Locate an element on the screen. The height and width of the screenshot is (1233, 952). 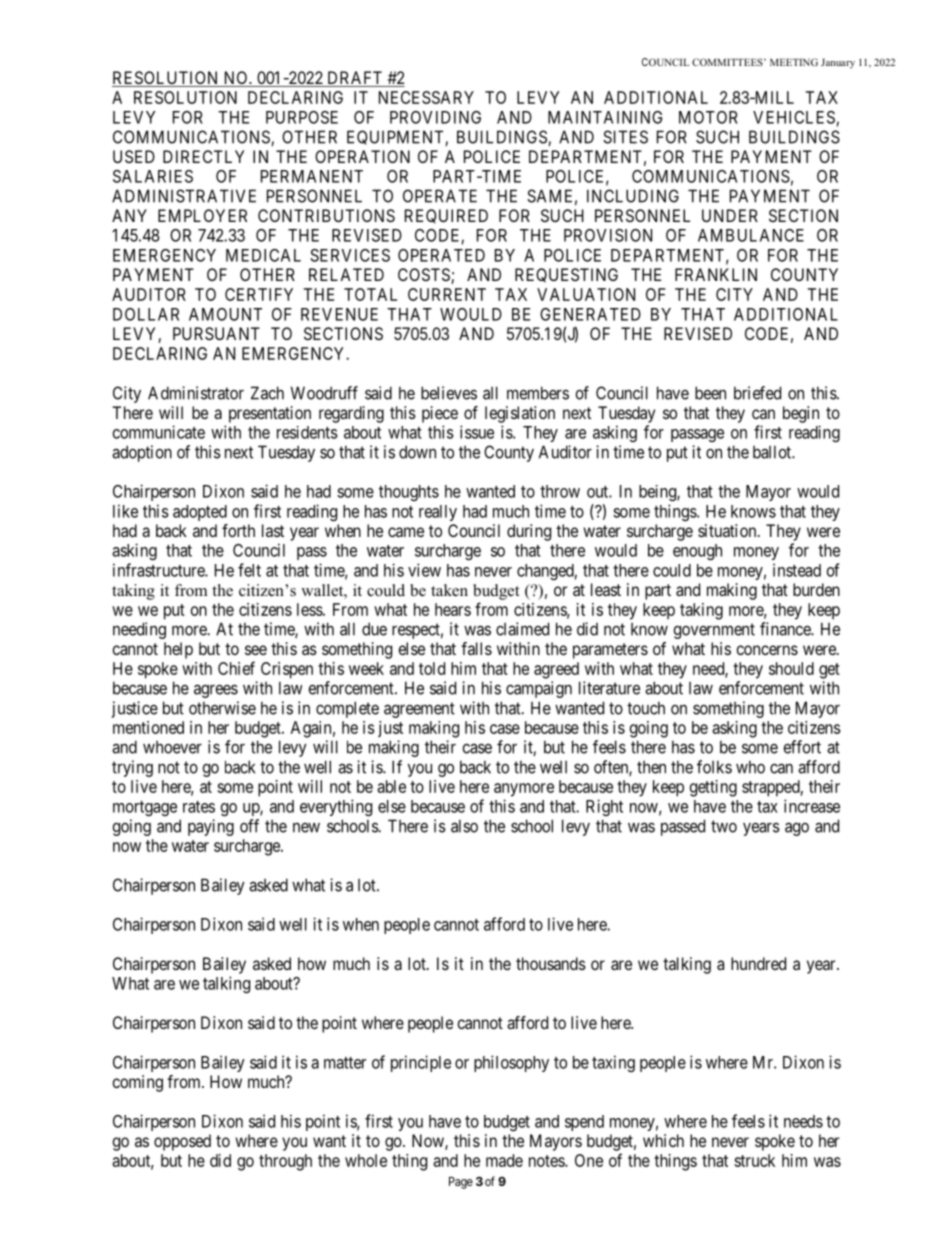
PROVIDING is located at coordinates (435, 117).
